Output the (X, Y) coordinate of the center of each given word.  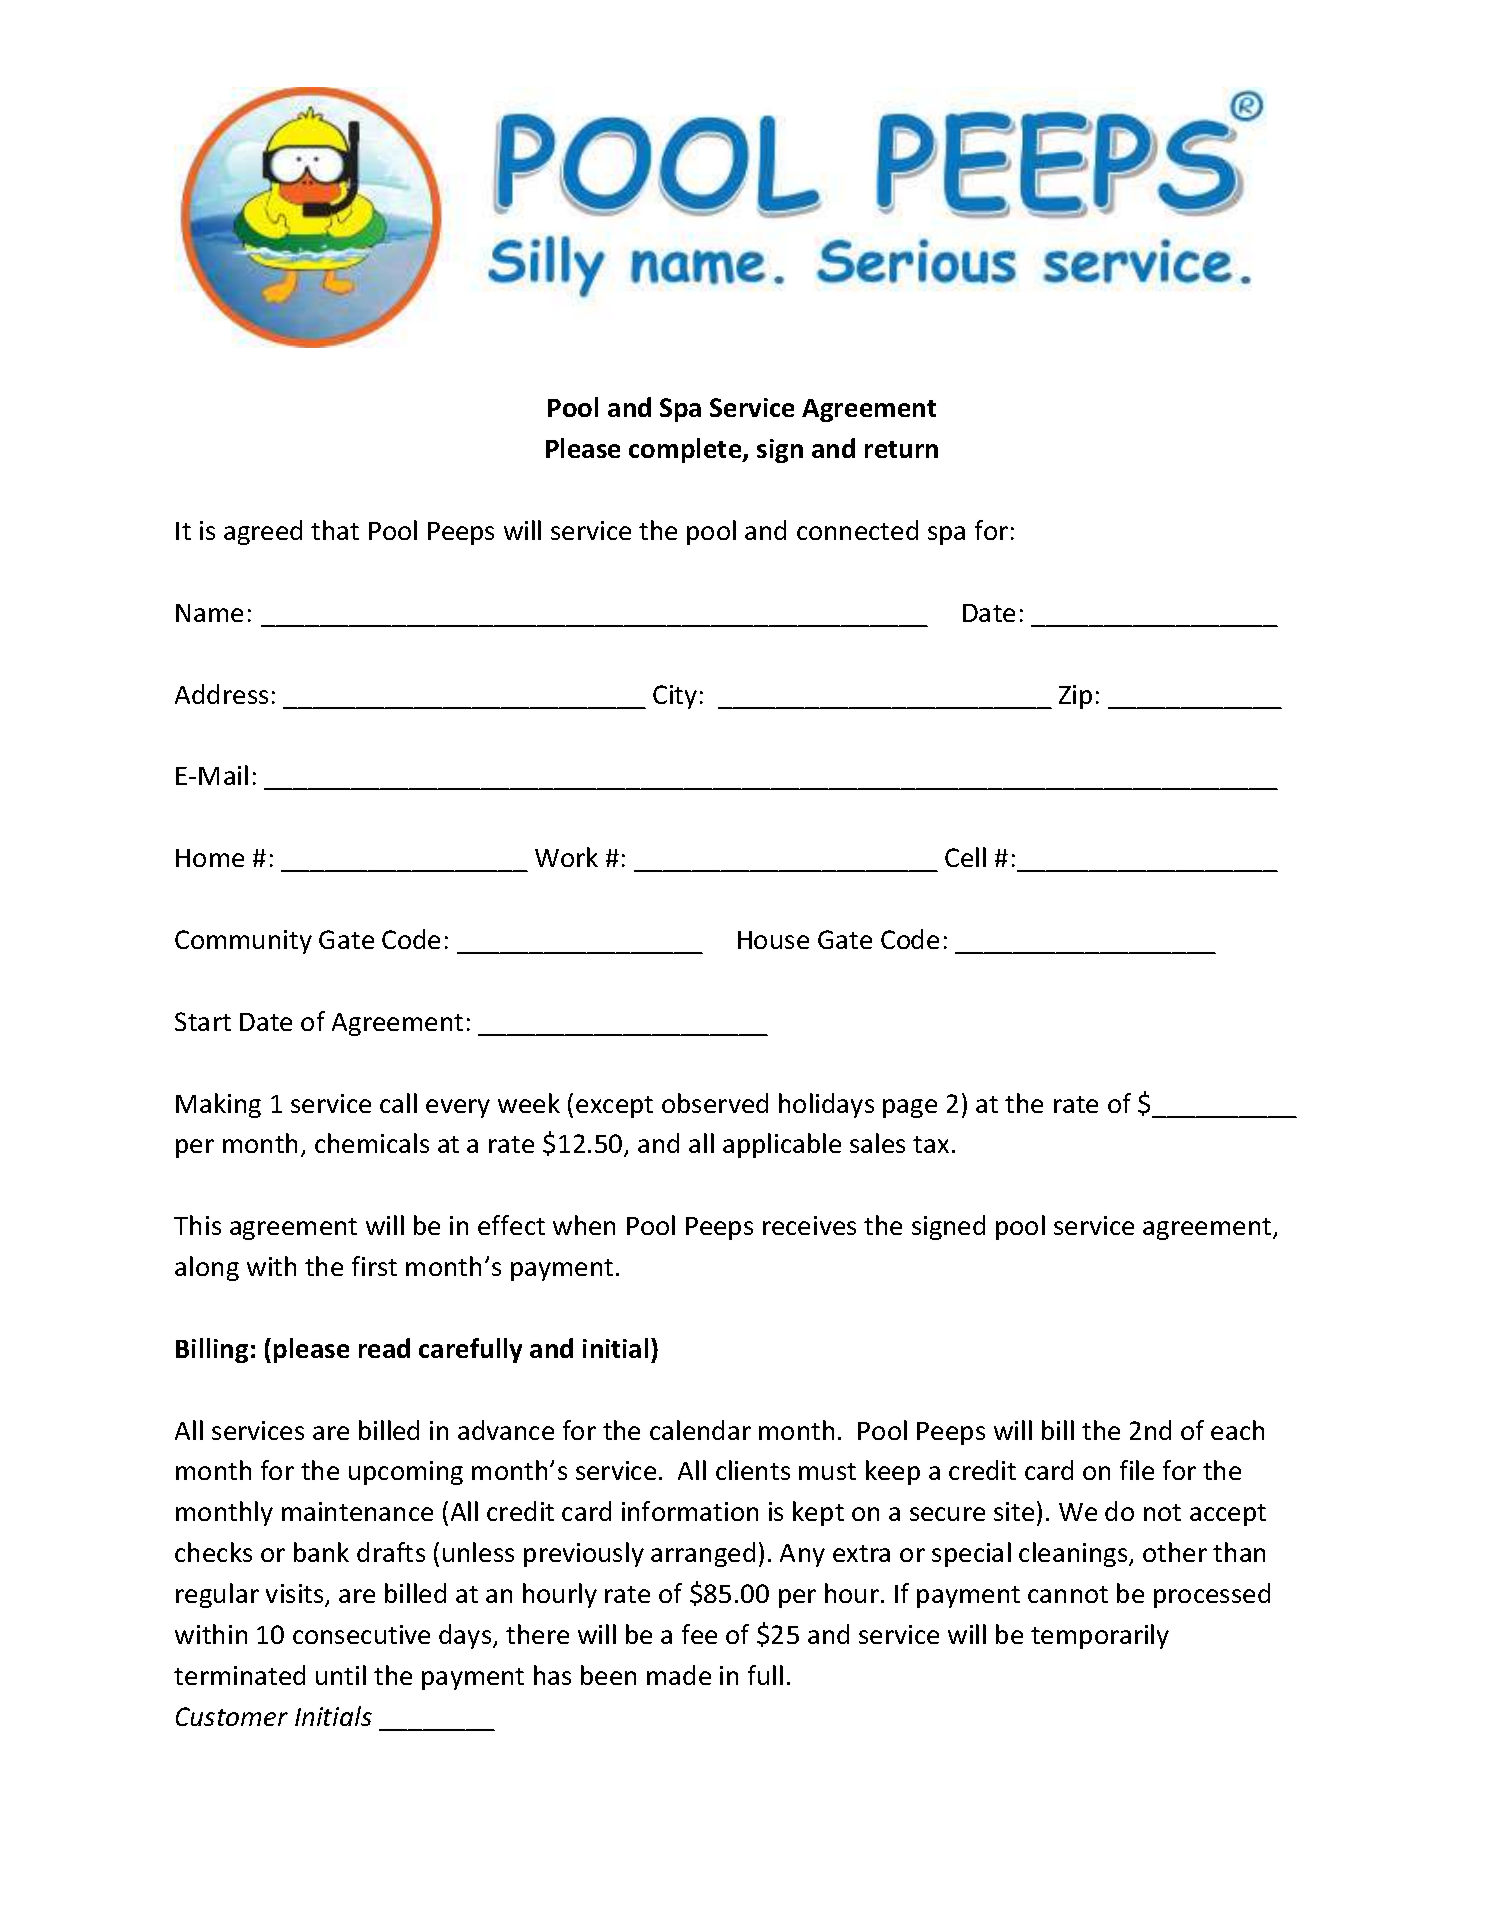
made (679, 1675)
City (675, 697)
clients (753, 1470)
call (398, 1103)
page (910, 1108)
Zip (1075, 697)
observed (715, 1103)
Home (210, 858)
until (341, 1675)
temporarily (1100, 1636)
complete (686, 450)
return (901, 449)
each (1237, 1430)
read (384, 1348)
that (335, 530)
